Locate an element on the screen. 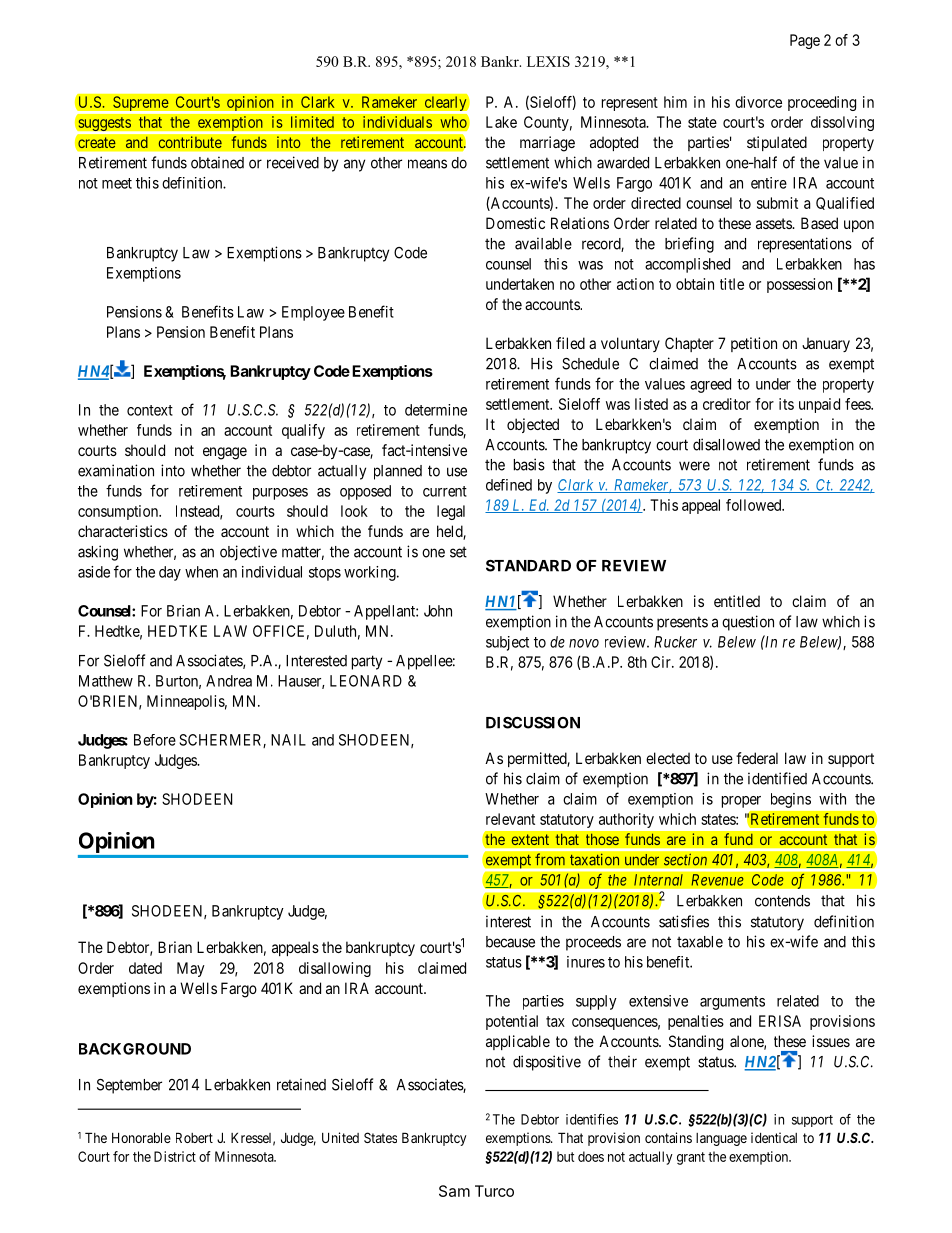  Lake is located at coordinates (501, 122).
